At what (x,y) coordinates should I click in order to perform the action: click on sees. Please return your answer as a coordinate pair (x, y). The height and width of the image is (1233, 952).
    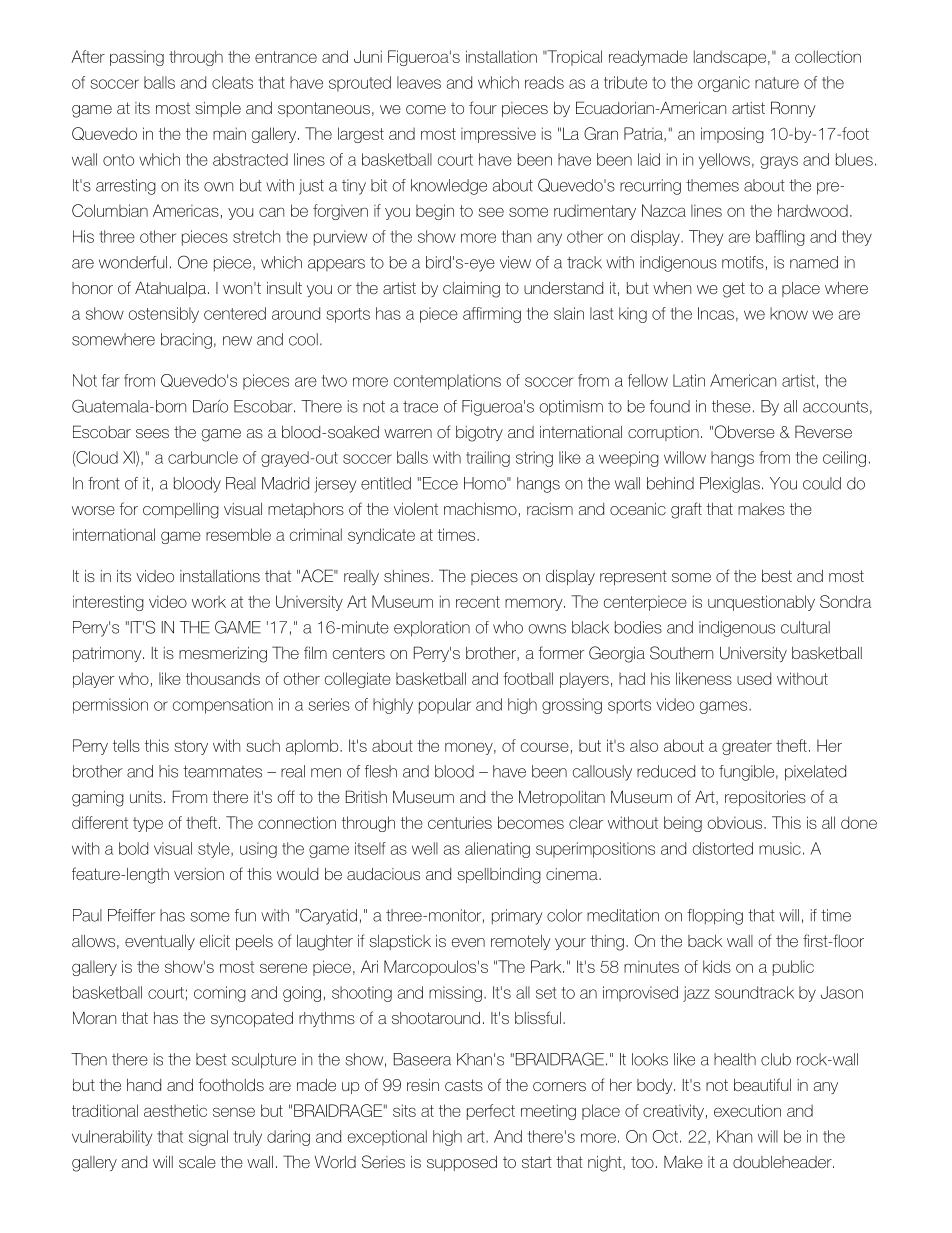
    Looking at the image, I should click on (152, 433).
